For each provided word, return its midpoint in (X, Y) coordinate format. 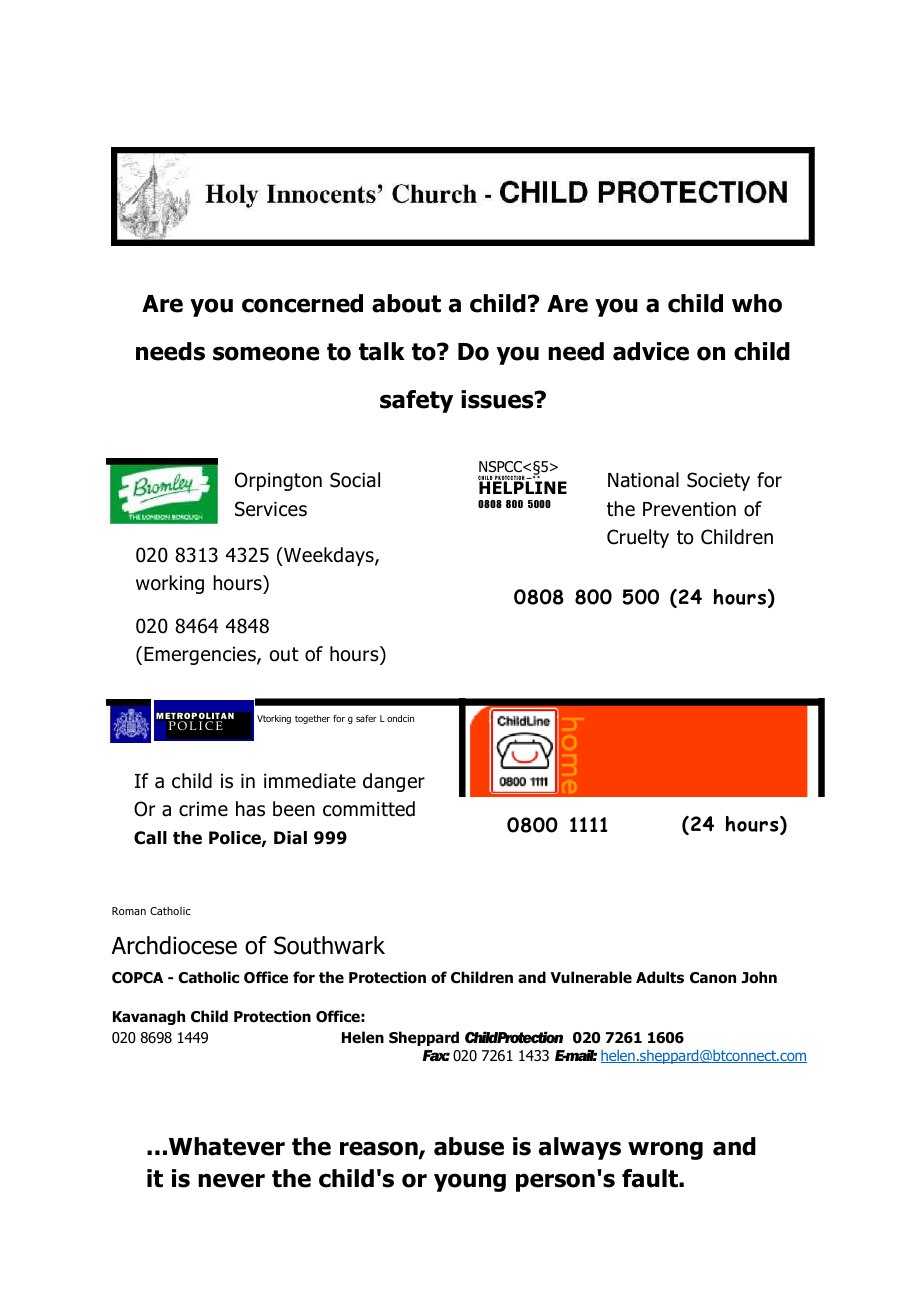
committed (369, 809)
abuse (469, 1146)
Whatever (227, 1146)
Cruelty (638, 538)
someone (266, 353)
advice (651, 351)
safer (366, 718)
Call (150, 838)
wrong (665, 1150)
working (170, 584)
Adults (660, 977)
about (406, 303)
